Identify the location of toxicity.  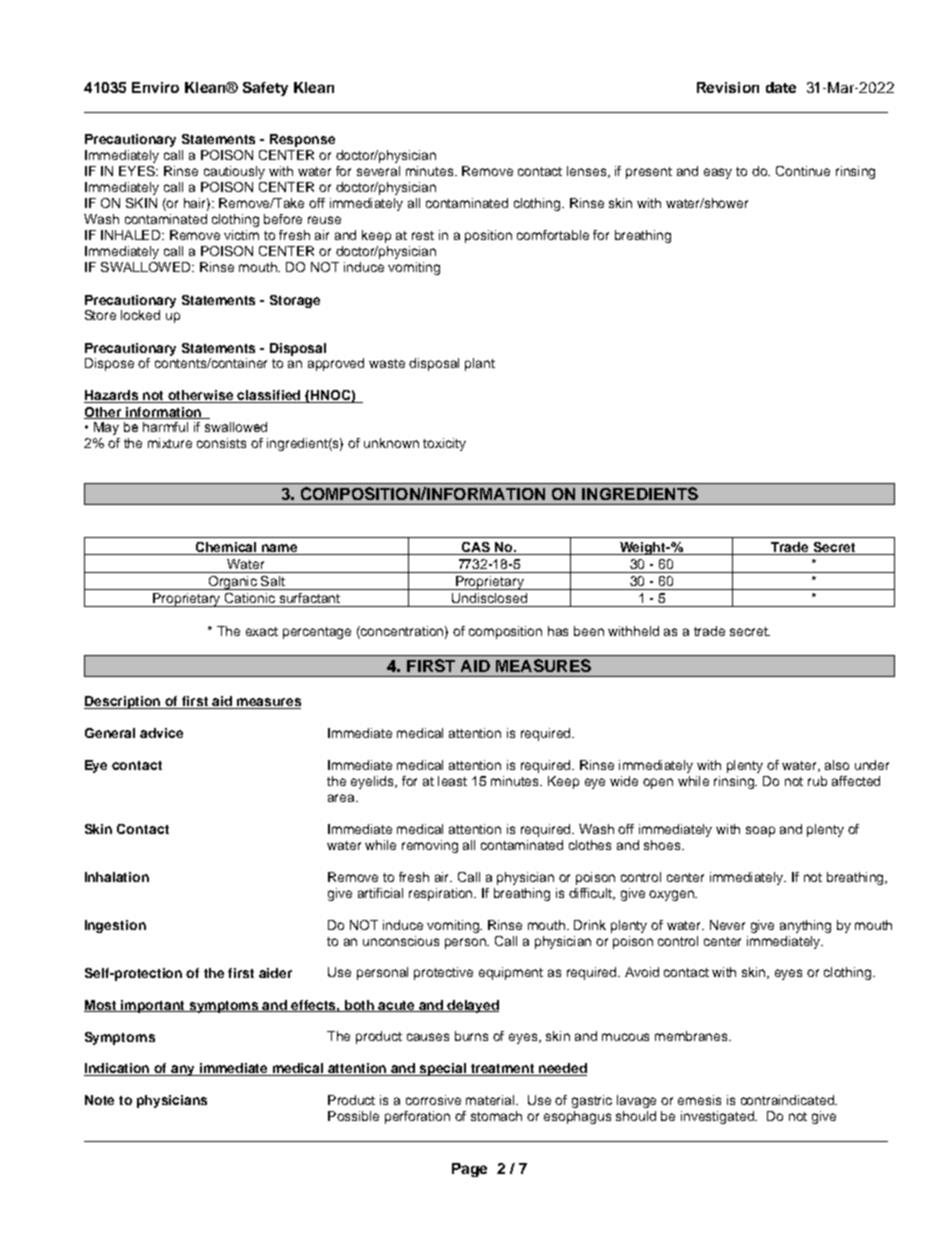
(444, 444).
